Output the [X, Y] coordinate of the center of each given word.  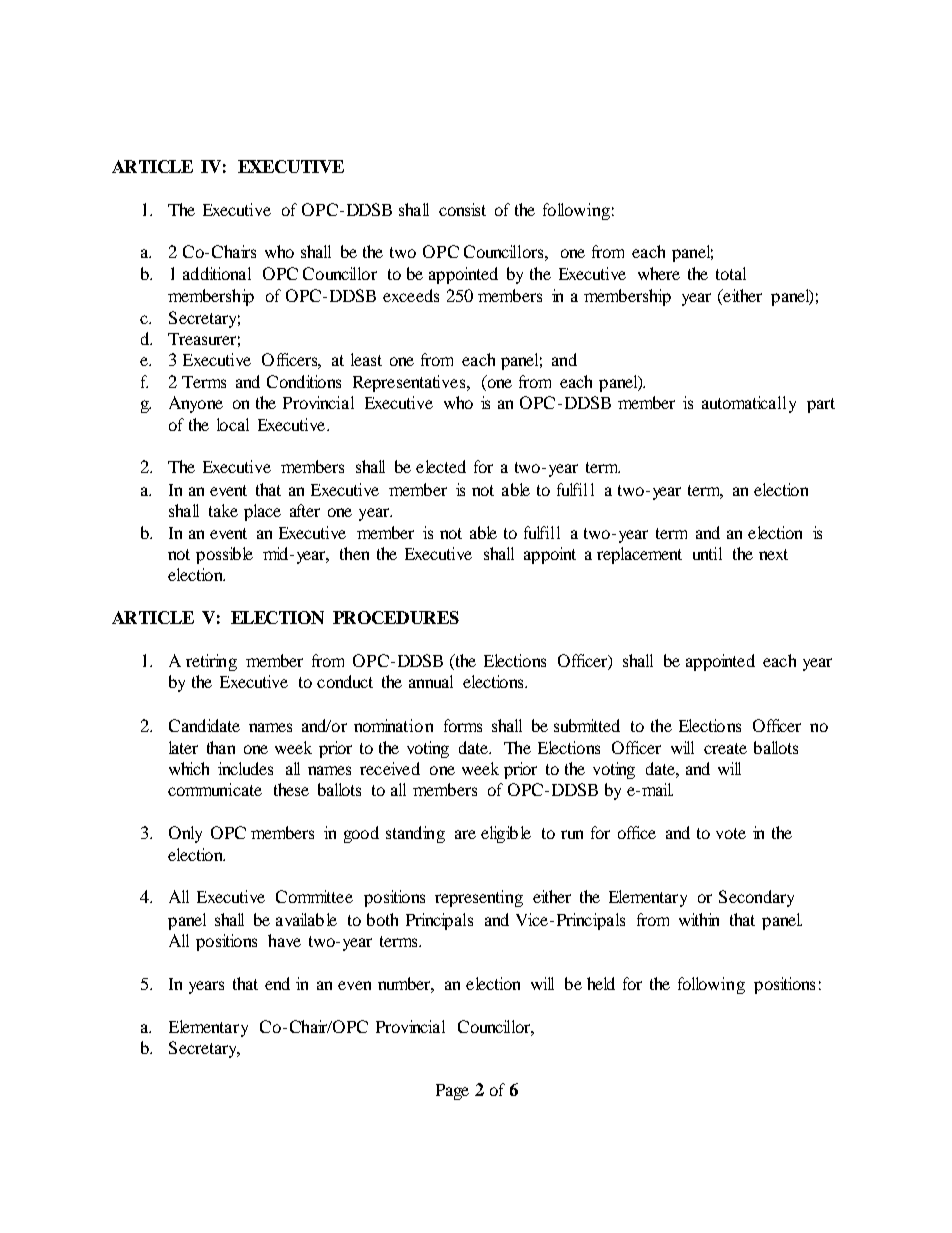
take [223, 510]
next [773, 554]
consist [462, 209]
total [731, 273]
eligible [506, 834]
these [291, 789]
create [725, 748]
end [277, 983]
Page [452, 1092]
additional [217, 273]
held [601, 983]
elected [441, 466]
